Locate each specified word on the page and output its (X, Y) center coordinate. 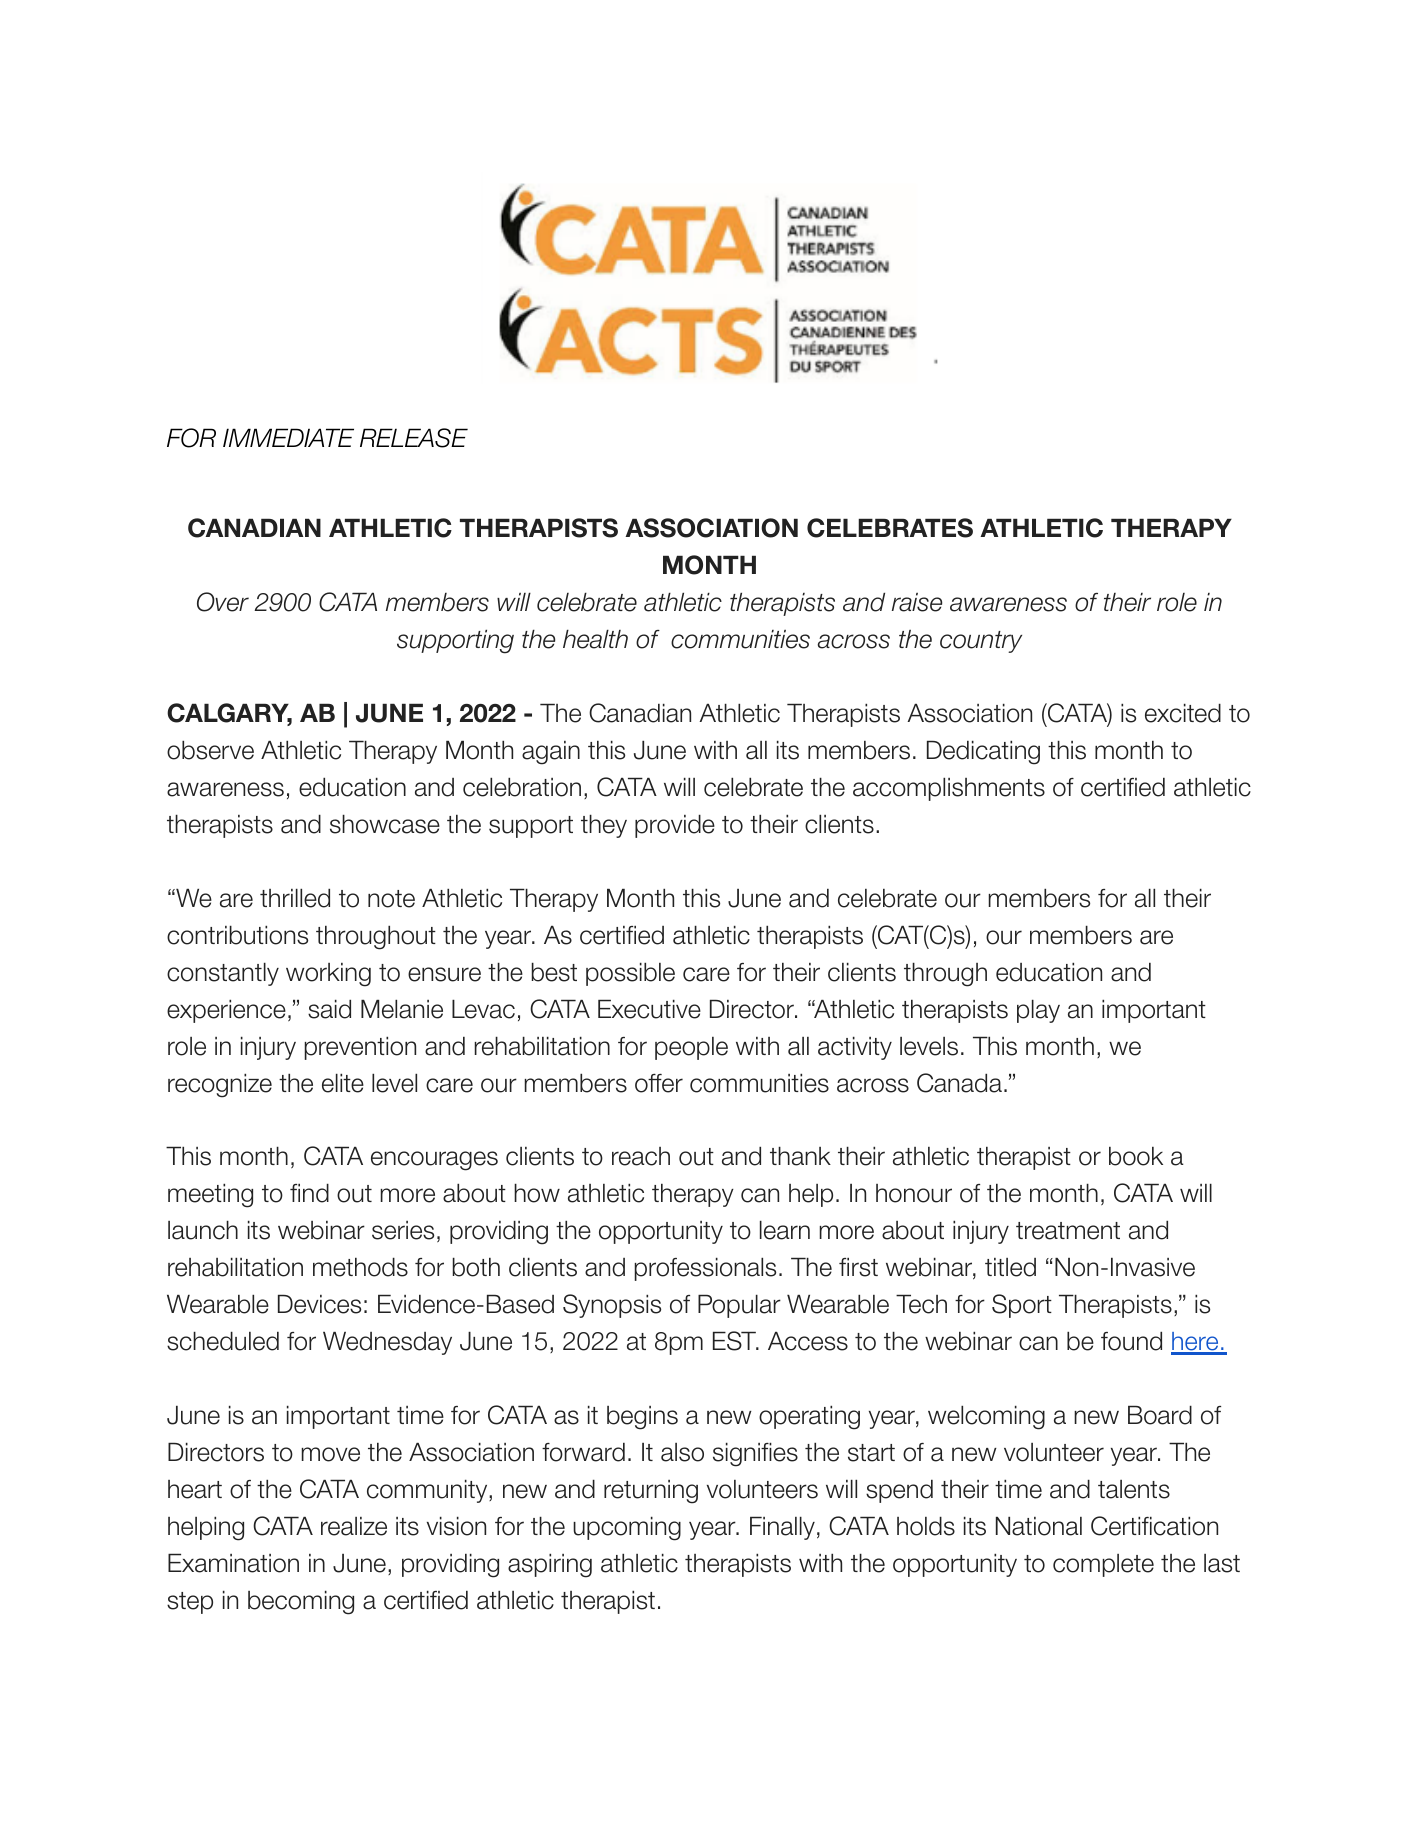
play (1038, 1011)
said (329, 1009)
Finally (782, 1528)
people (691, 1048)
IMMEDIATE (288, 437)
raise (917, 602)
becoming (301, 1602)
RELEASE (414, 438)
